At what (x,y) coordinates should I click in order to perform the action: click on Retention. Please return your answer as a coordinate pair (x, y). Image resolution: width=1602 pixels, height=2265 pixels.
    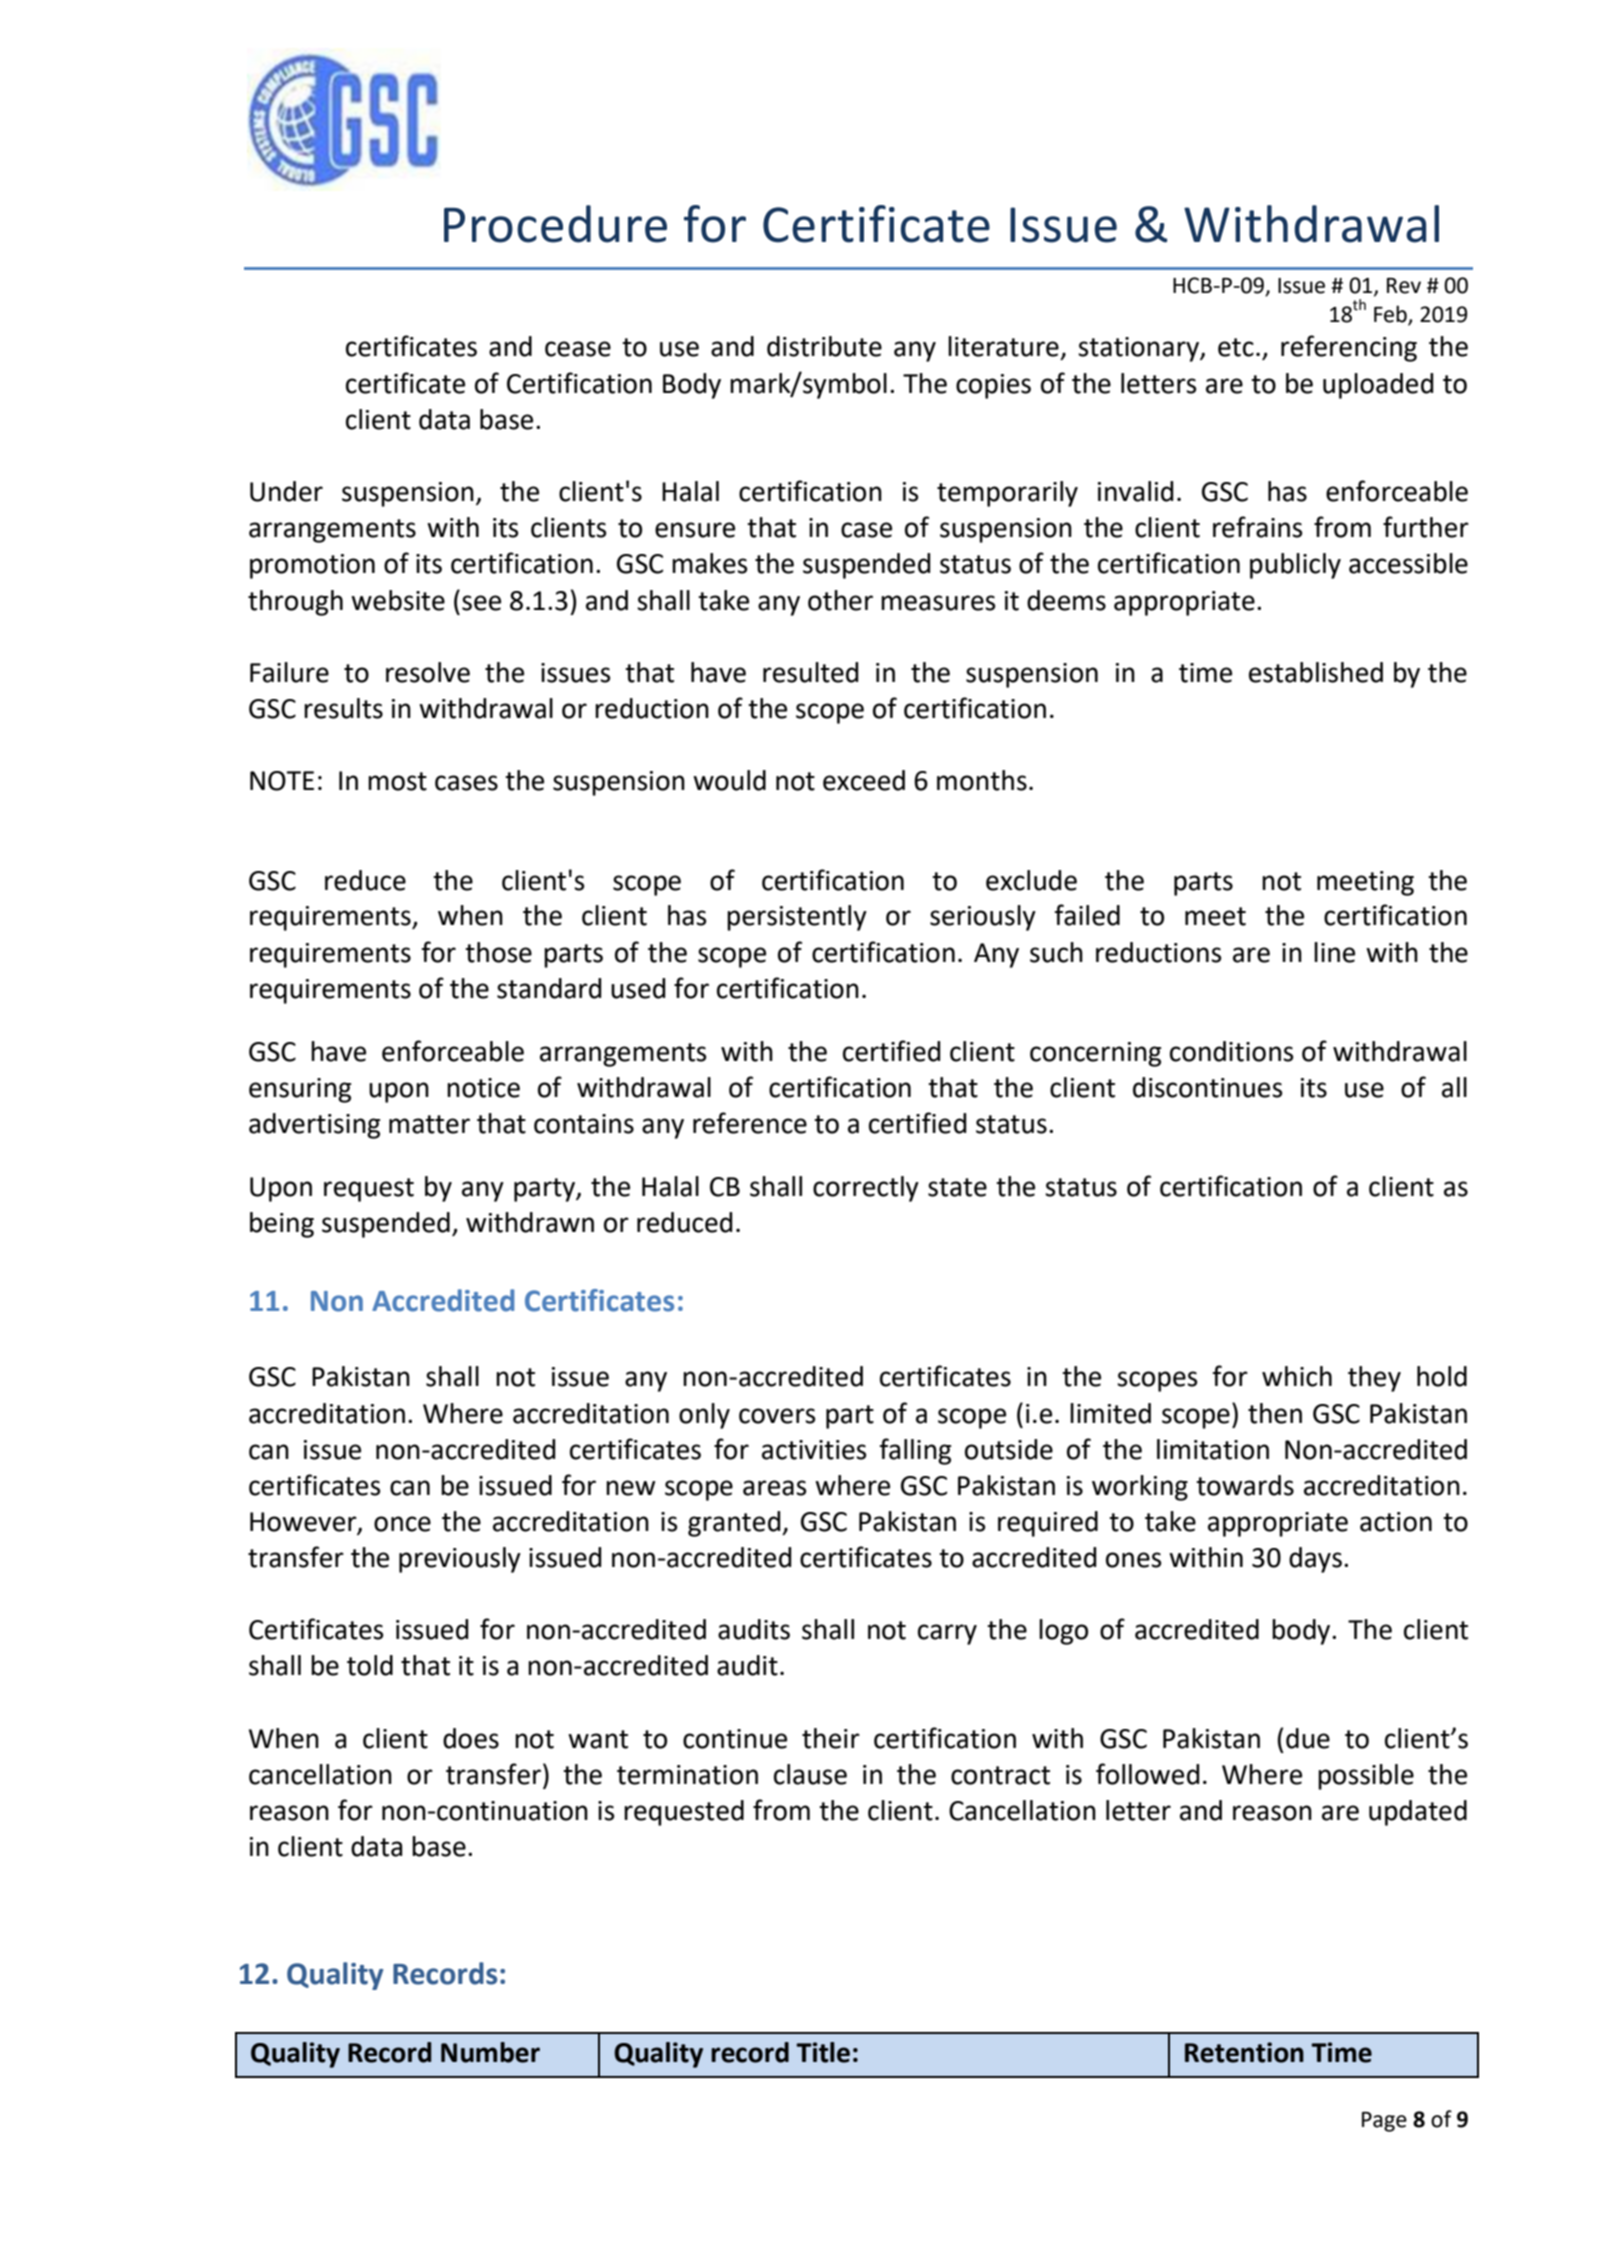
    Looking at the image, I should click on (1244, 2052).
